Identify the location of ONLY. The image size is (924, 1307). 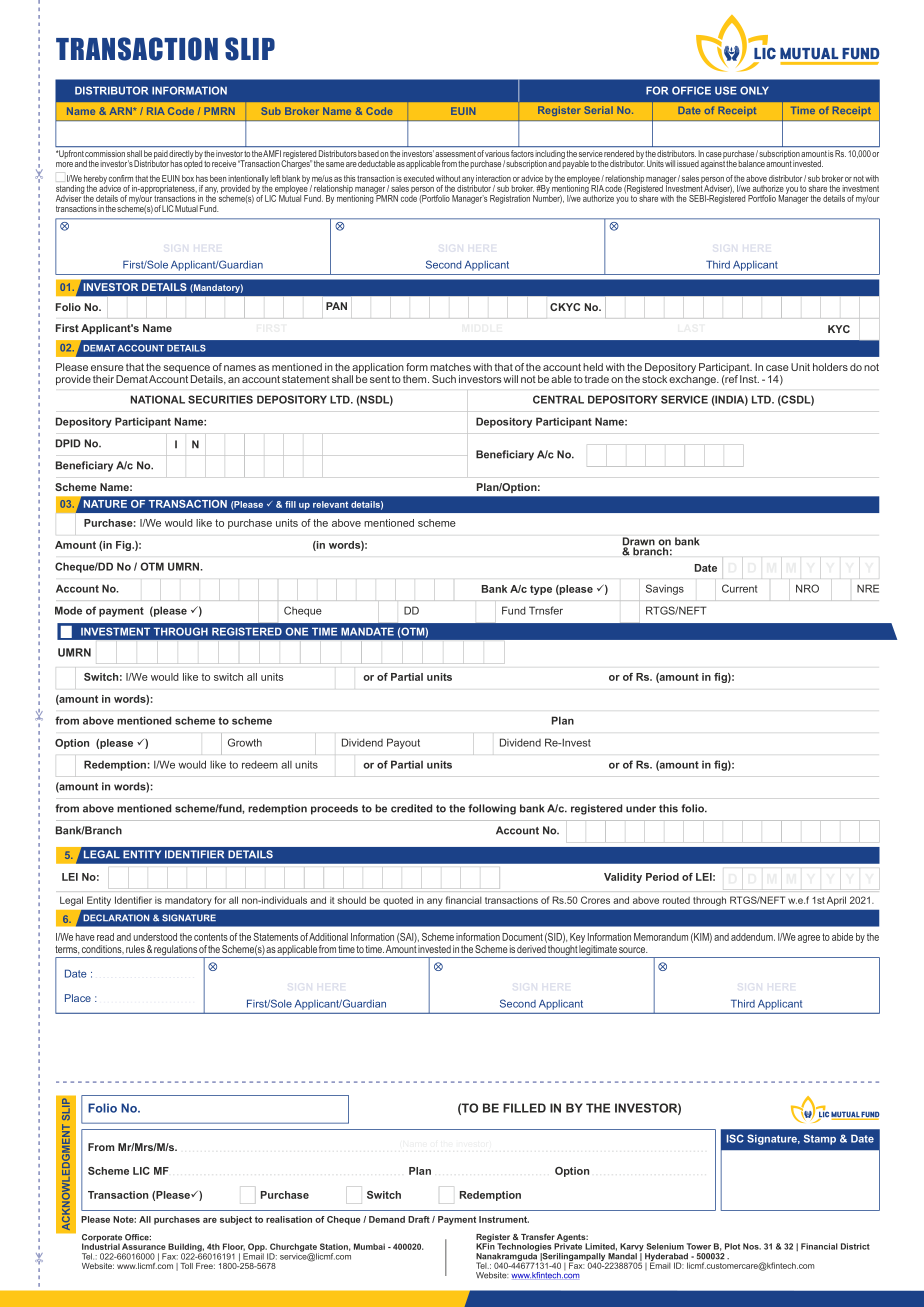
(754, 90).
